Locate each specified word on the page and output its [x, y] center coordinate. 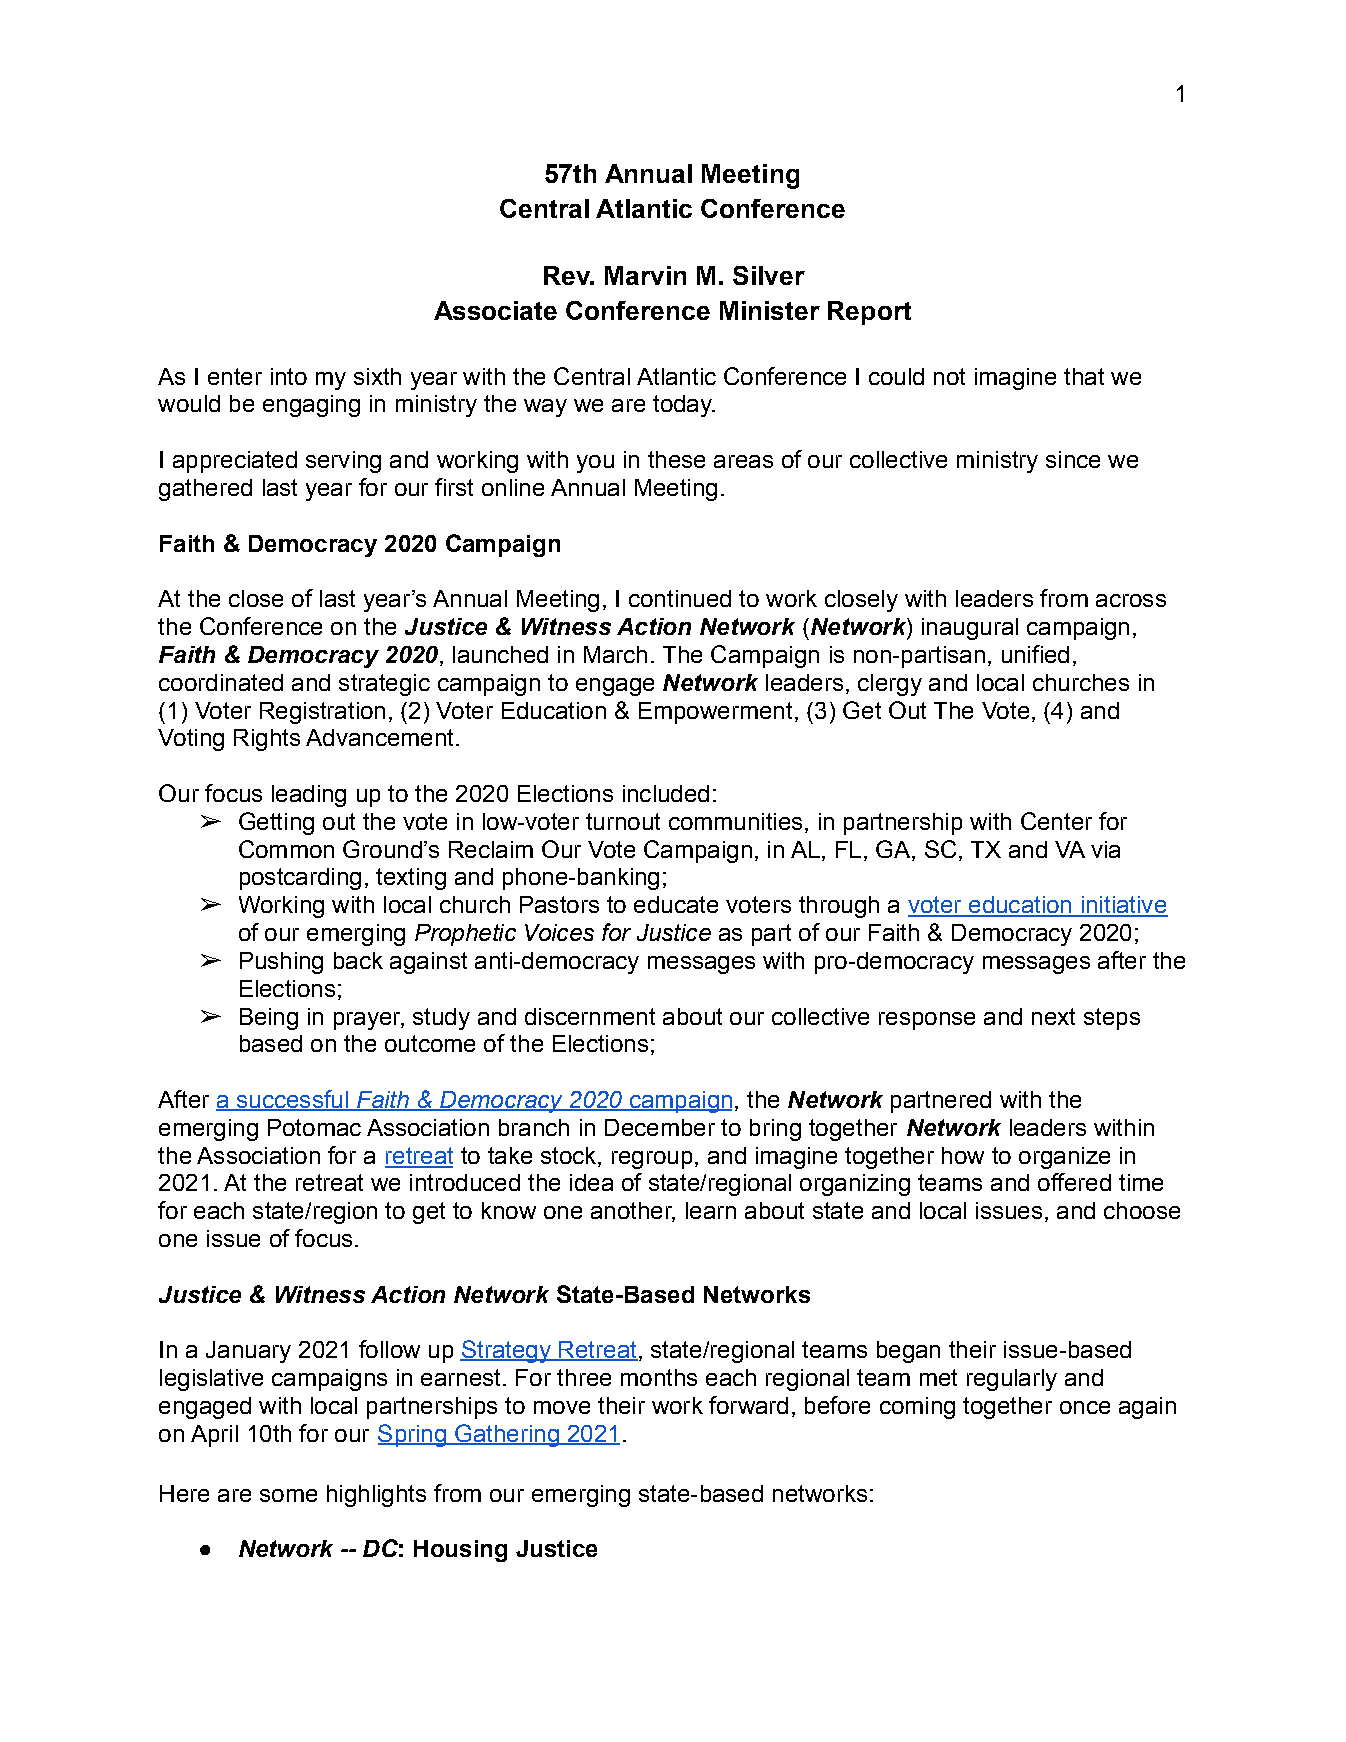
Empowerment [715, 713]
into [289, 376]
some [288, 1495]
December [660, 1127]
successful [292, 1100]
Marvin [645, 275]
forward [748, 1405]
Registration [322, 713]
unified [1035, 654]
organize [1064, 1158]
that [1084, 376]
